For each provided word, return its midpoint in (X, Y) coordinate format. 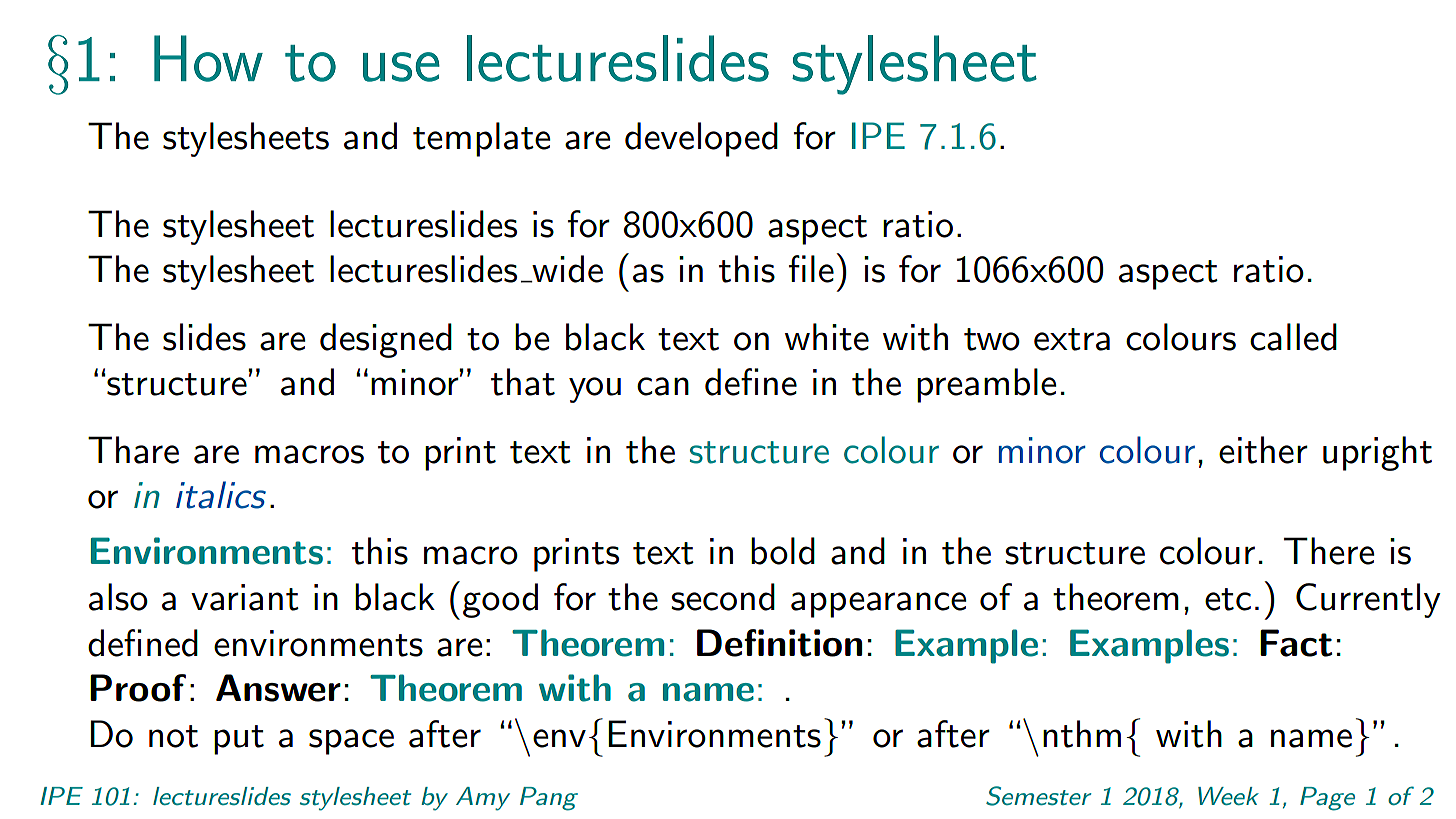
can (663, 386)
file (811, 269)
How (208, 58)
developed (701, 139)
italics (221, 495)
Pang (549, 799)
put (239, 740)
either (1263, 450)
